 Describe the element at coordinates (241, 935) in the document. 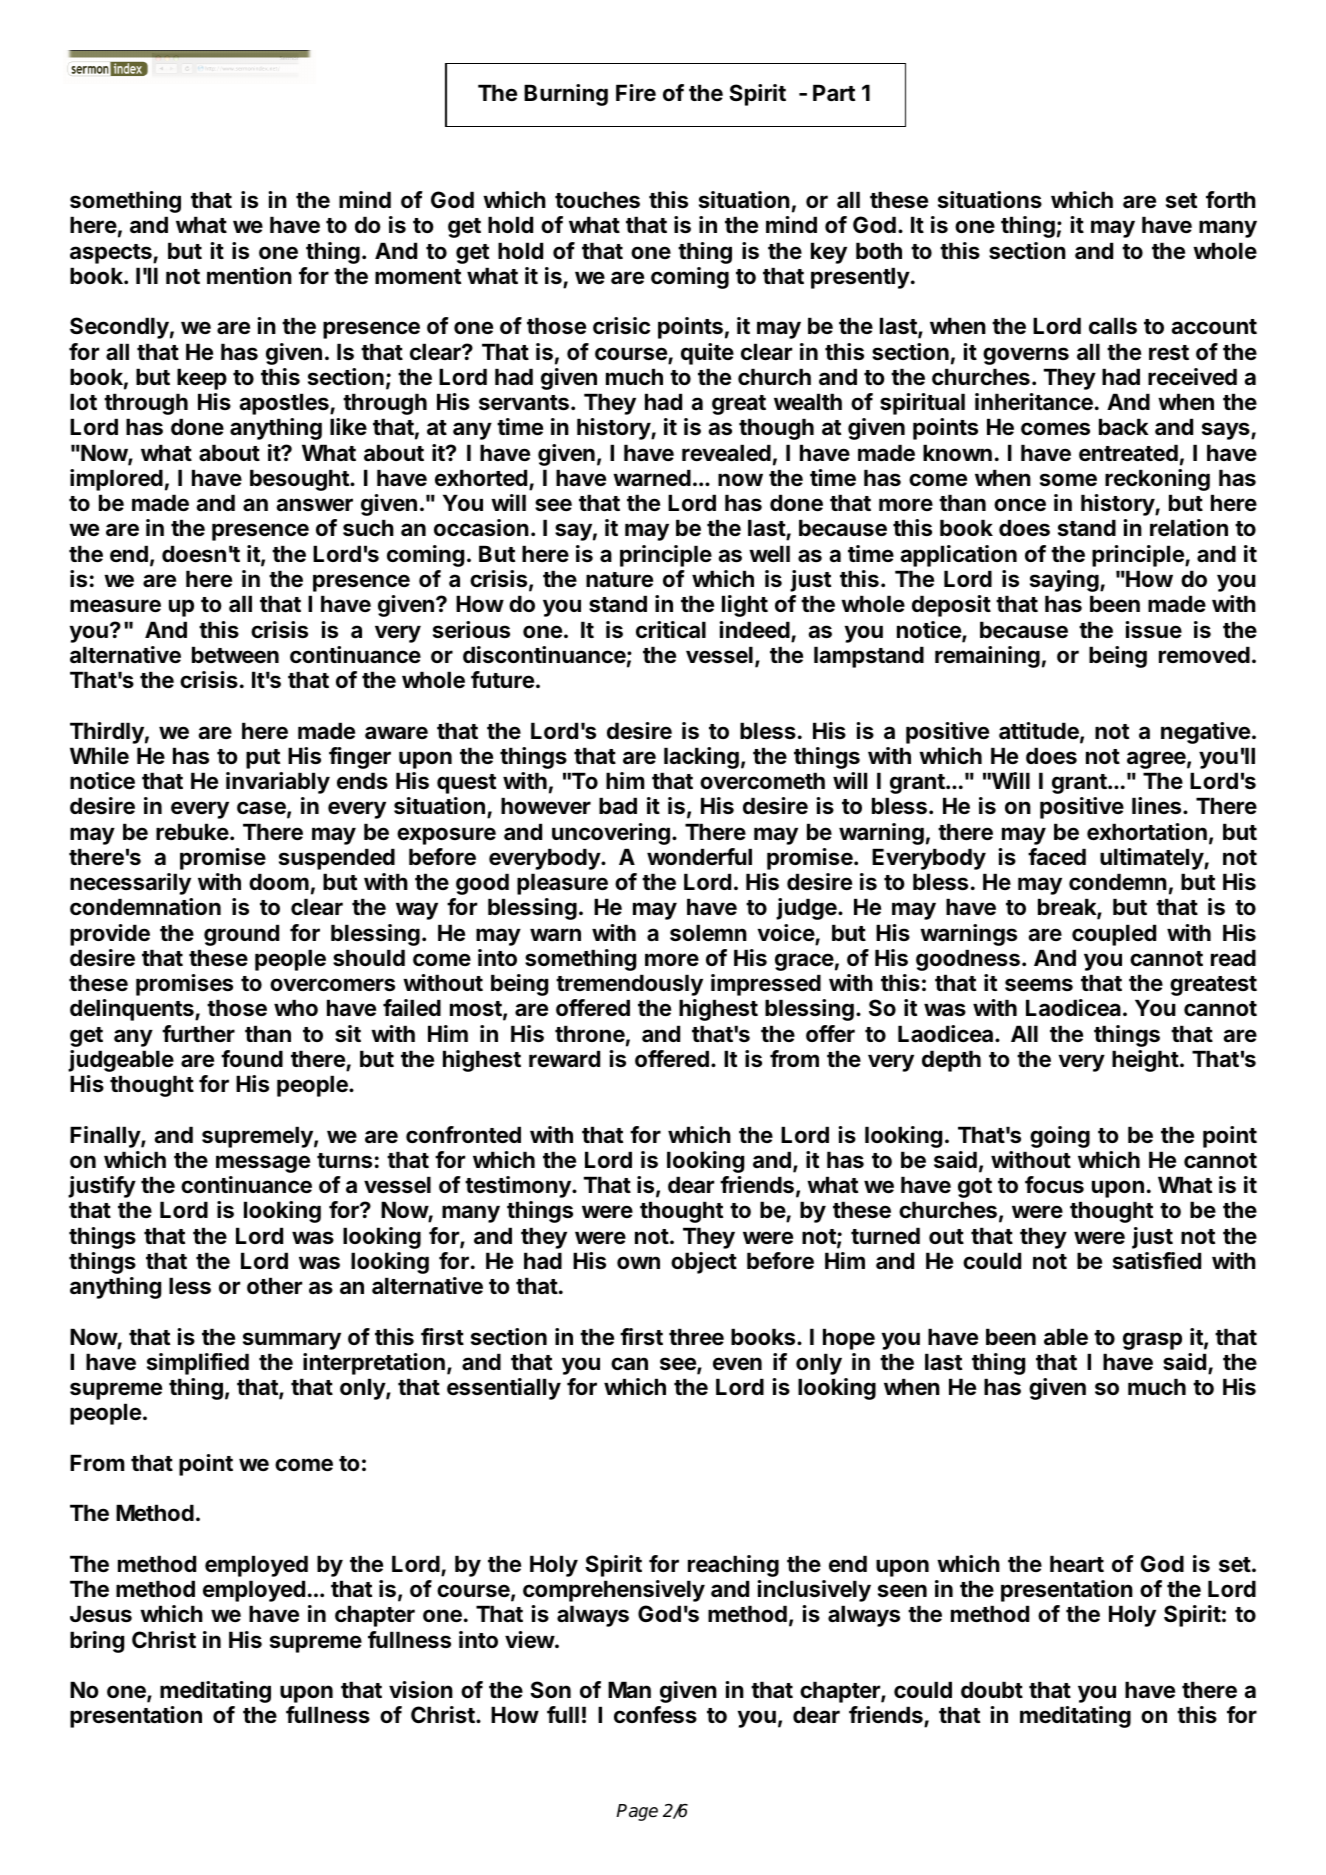

I see `ground` at that location.
